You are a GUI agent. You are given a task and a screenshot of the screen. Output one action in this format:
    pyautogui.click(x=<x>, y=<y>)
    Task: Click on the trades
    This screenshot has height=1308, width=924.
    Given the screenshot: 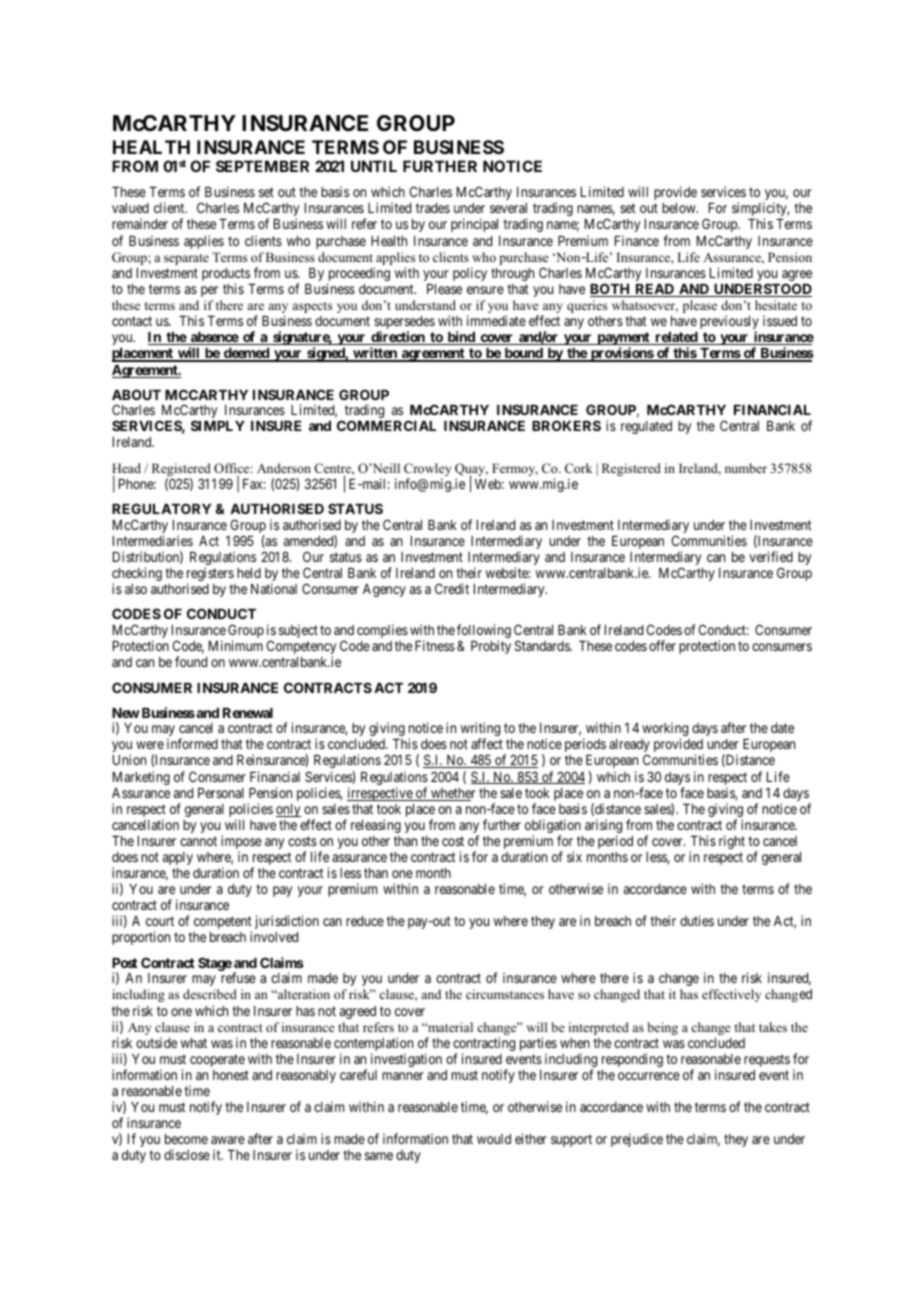 What is the action you would take?
    pyautogui.click(x=433, y=208)
